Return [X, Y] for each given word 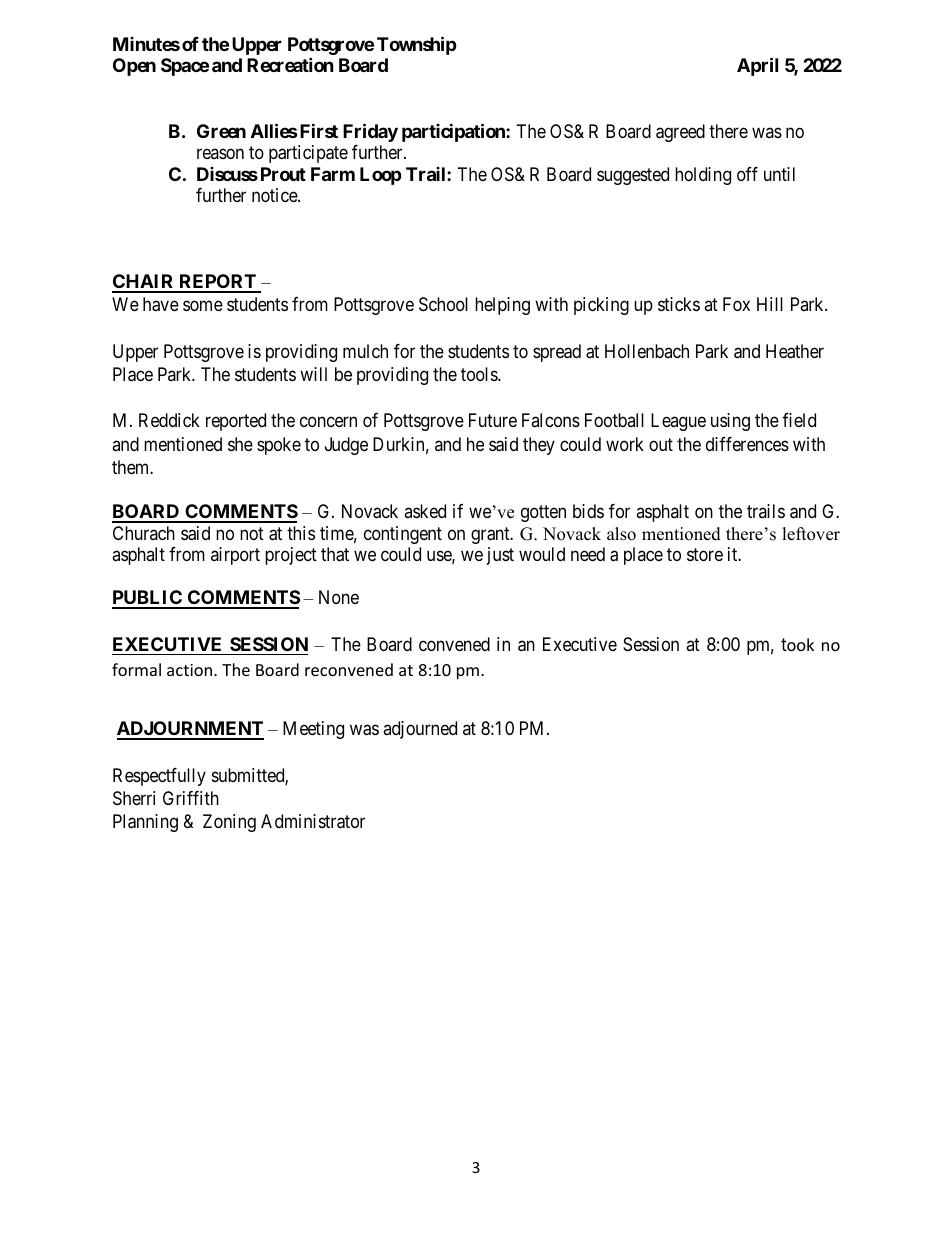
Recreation [290, 64]
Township [417, 45]
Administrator [313, 821]
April [757, 66]
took [797, 644]
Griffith [191, 798]
